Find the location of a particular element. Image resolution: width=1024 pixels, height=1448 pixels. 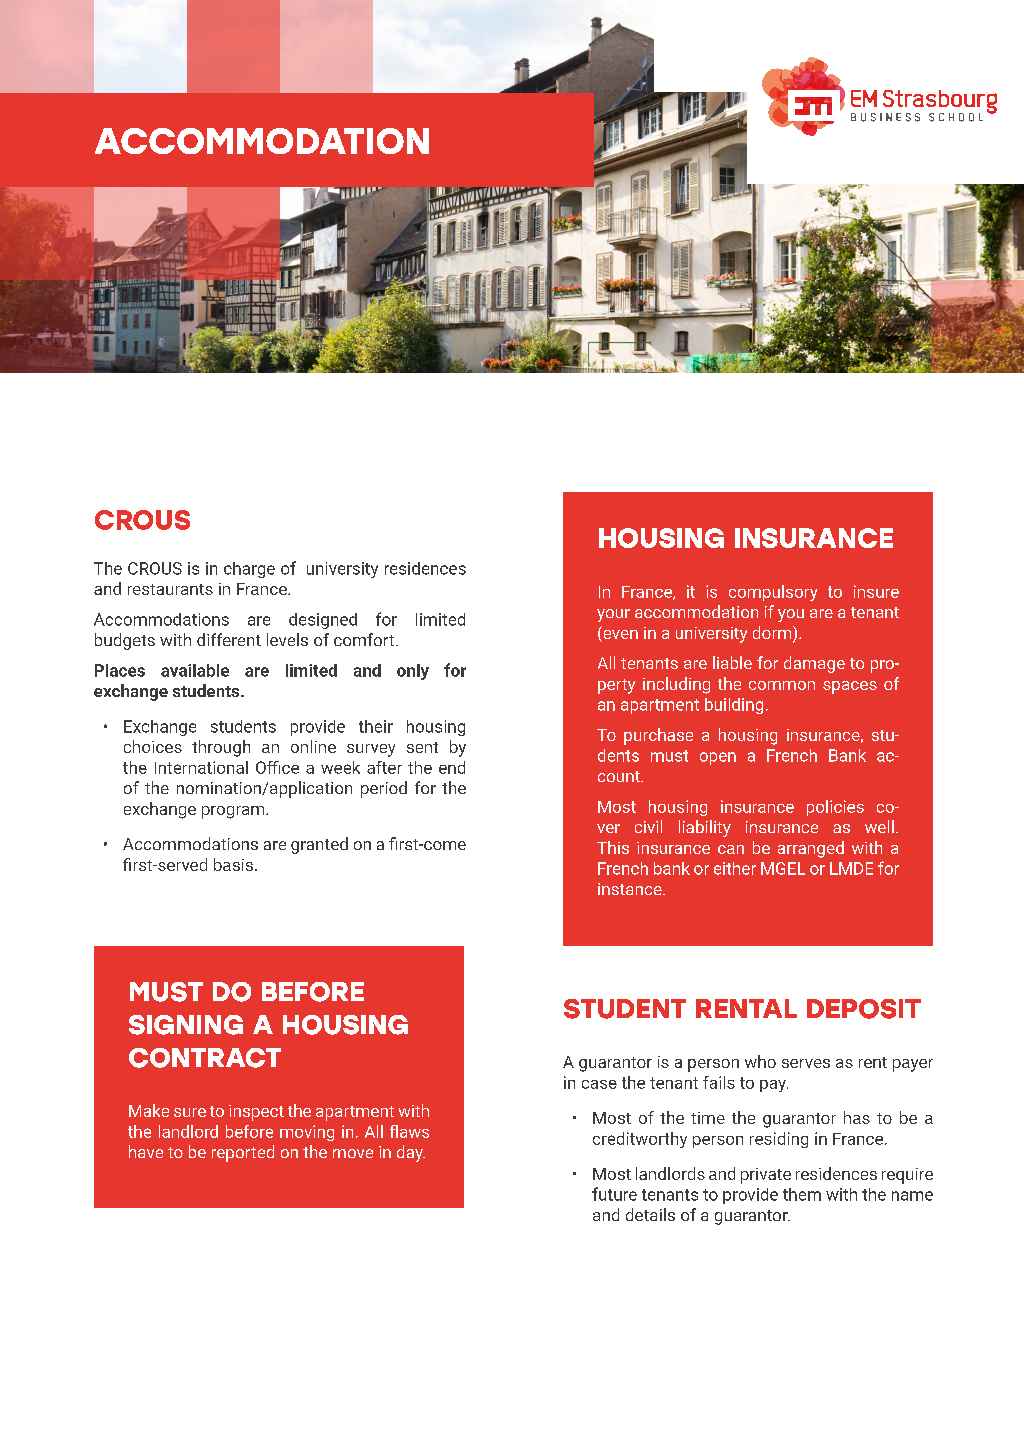

instance is located at coordinates (631, 889).
